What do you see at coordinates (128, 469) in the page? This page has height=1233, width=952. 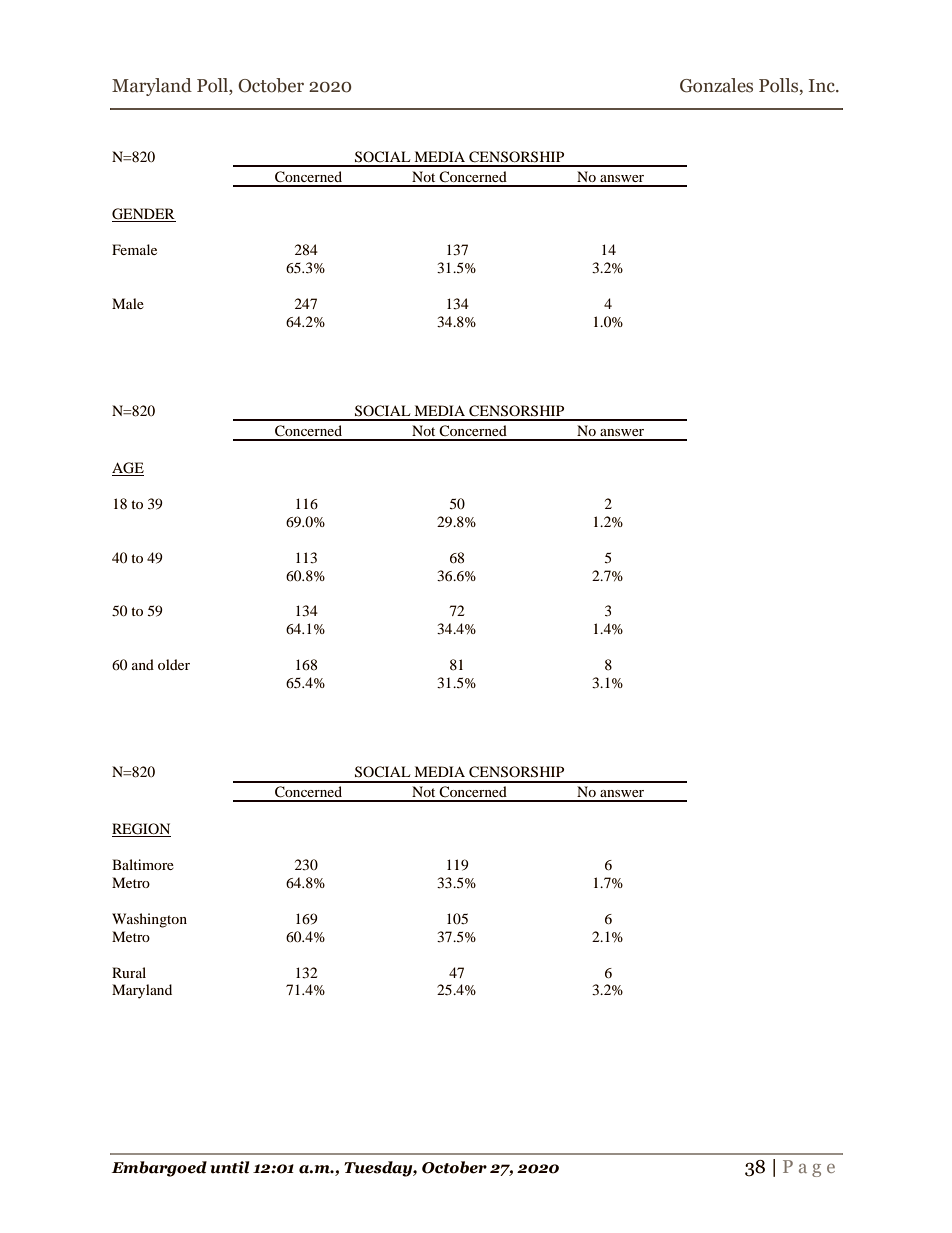 I see `AGE` at bounding box center [128, 469].
